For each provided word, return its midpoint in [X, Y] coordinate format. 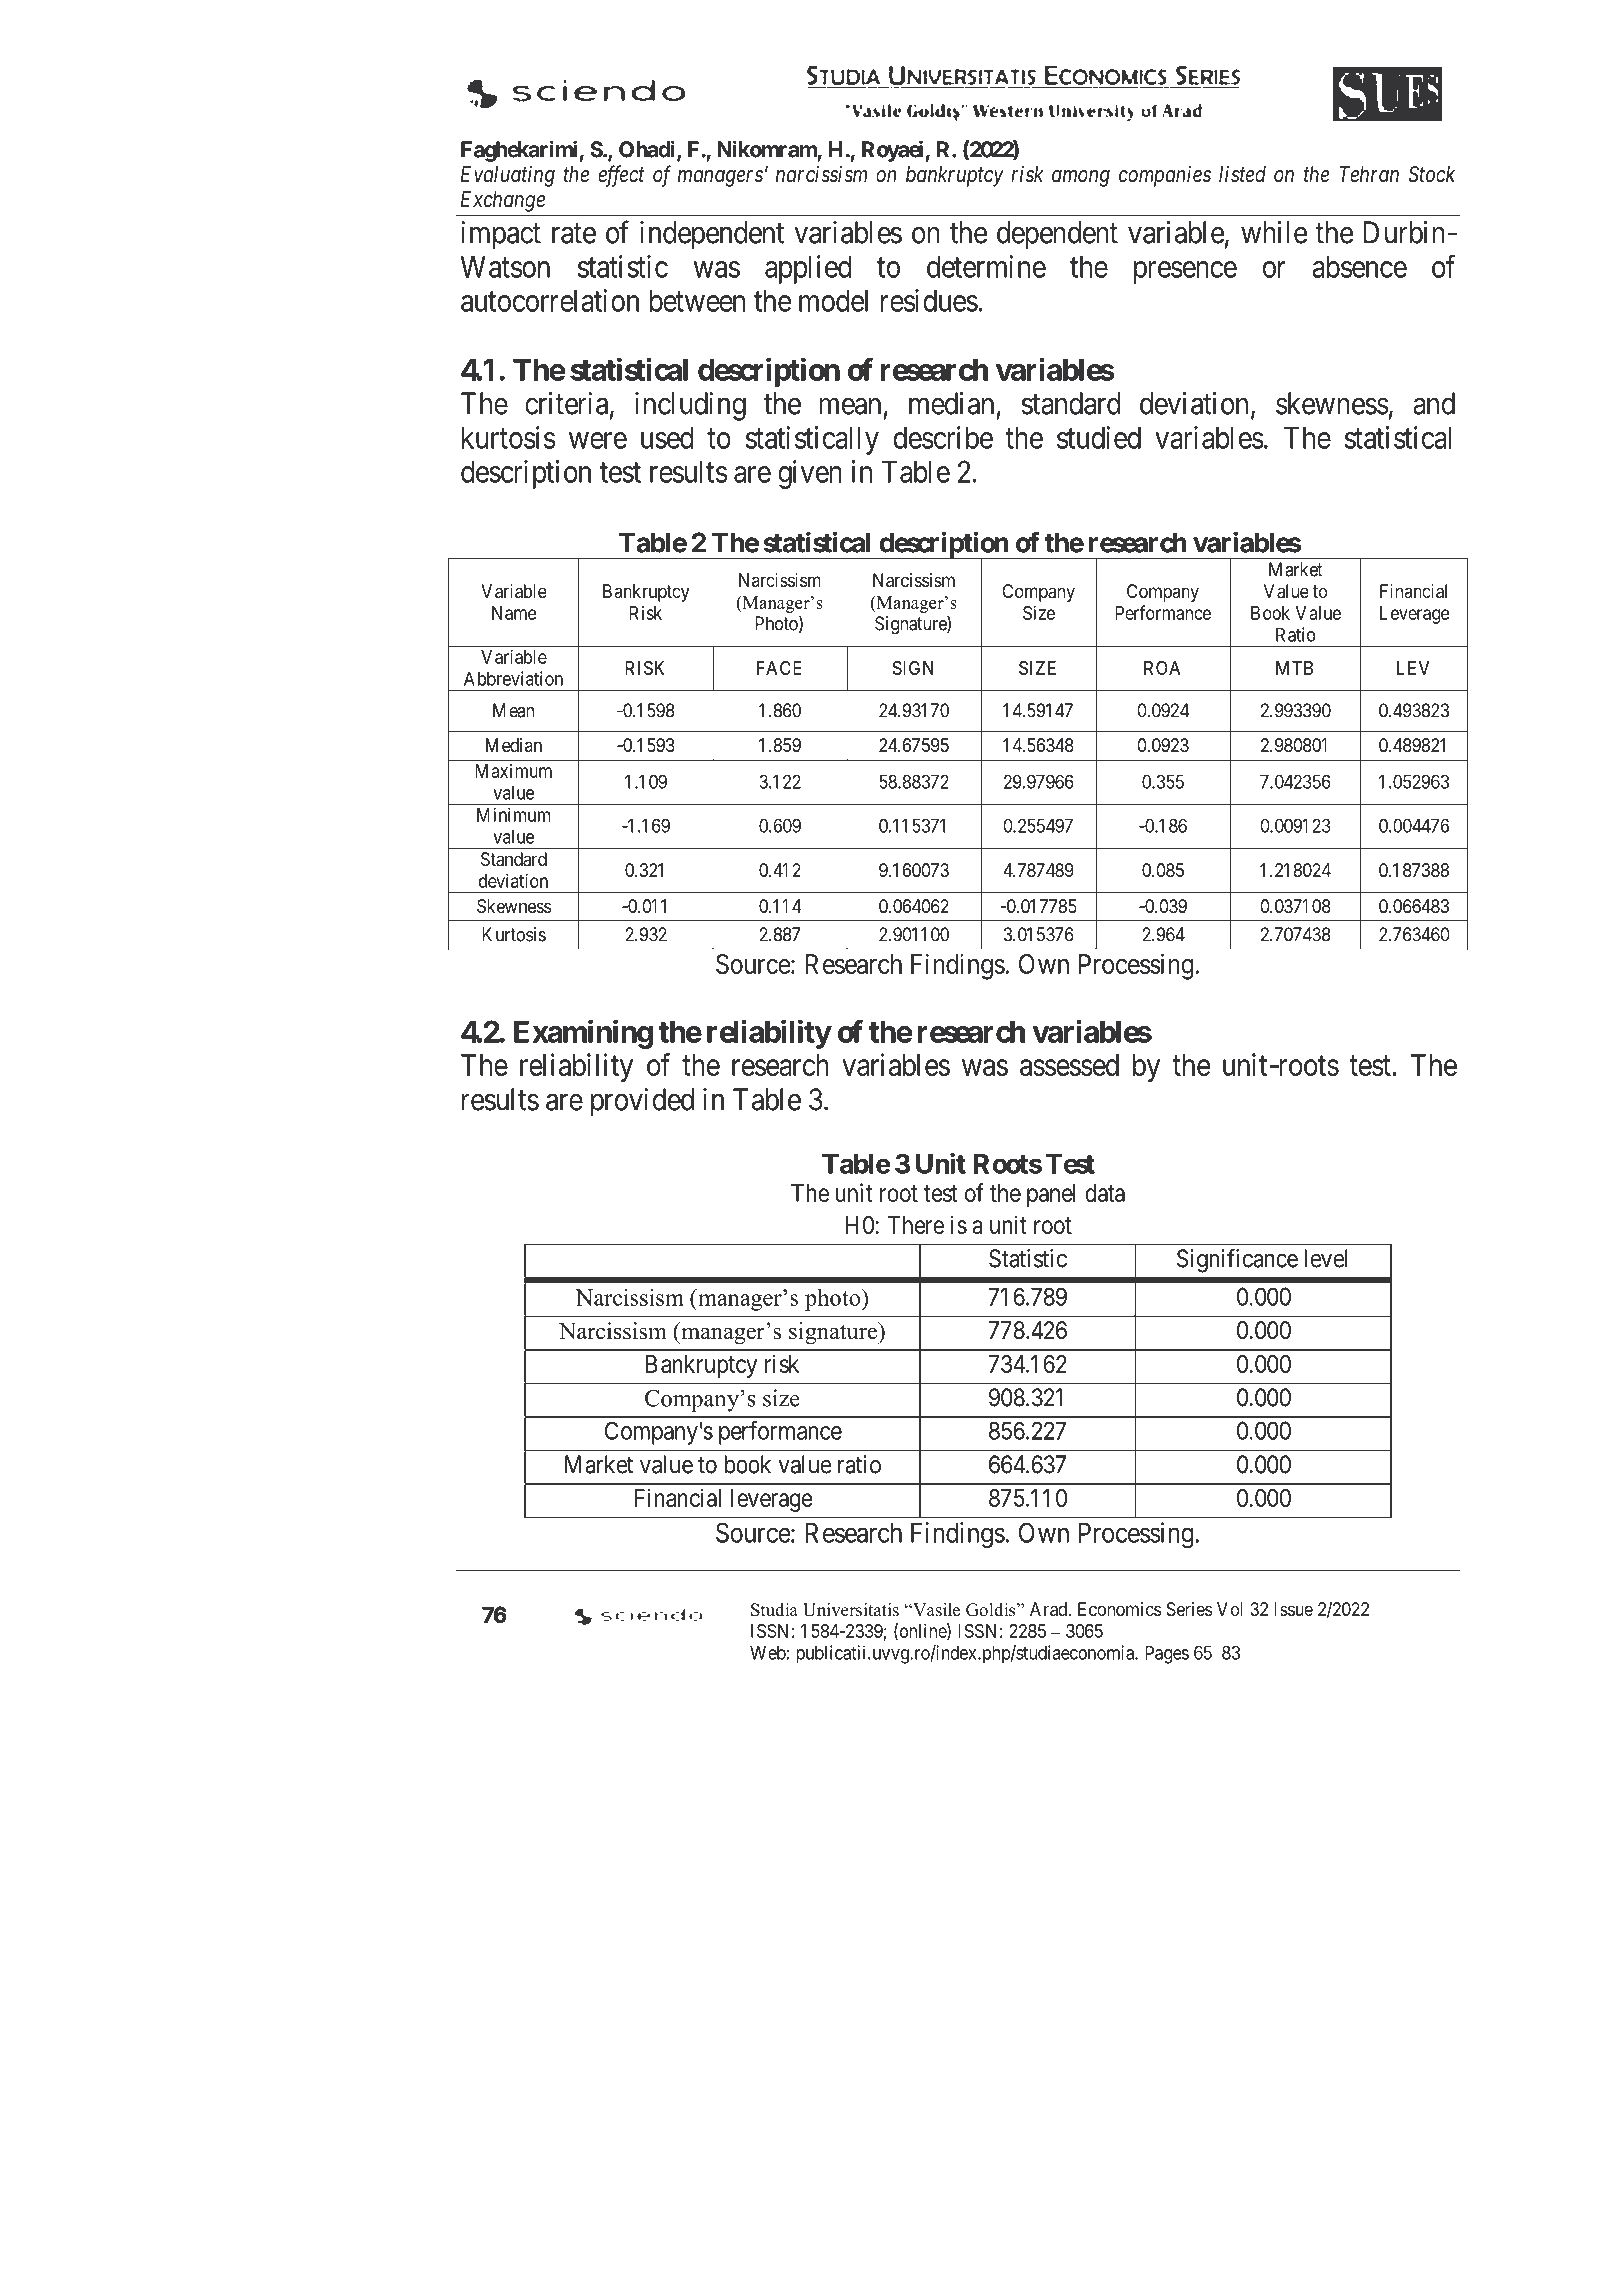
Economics [1119, 1609]
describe [943, 437]
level [1325, 1258]
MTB [1294, 668]
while [1274, 232]
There [915, 1225]
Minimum [513, 814]
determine [986, 266]
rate [574, 234]
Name [514, 613]
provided [642, 1102]
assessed [1069, 1065]
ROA [1162, 668]
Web [768, 1653]
